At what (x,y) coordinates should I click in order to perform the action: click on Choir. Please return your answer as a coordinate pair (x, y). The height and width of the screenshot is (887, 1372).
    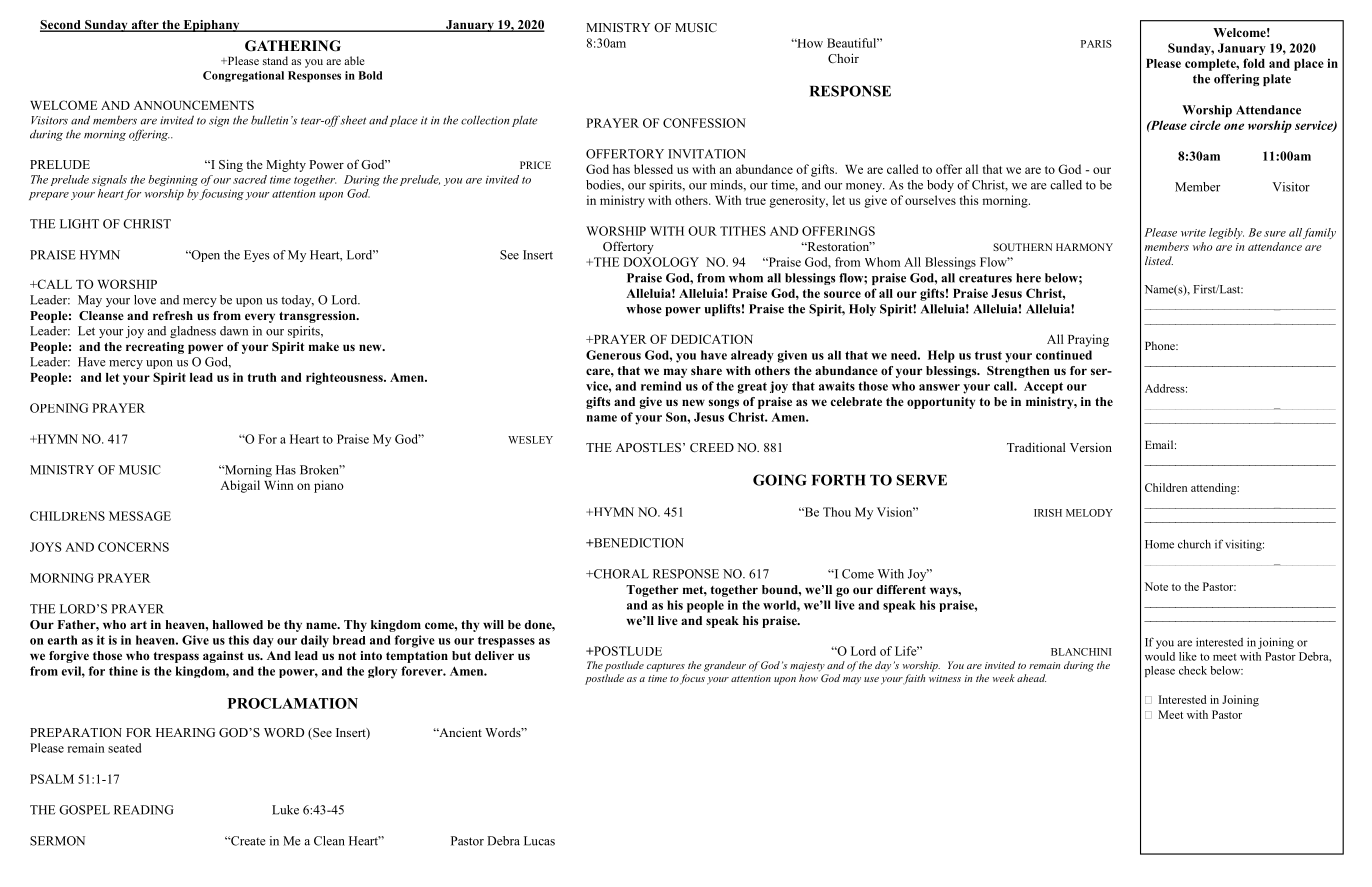
    Looking at the image, I should click on (843, 58).
